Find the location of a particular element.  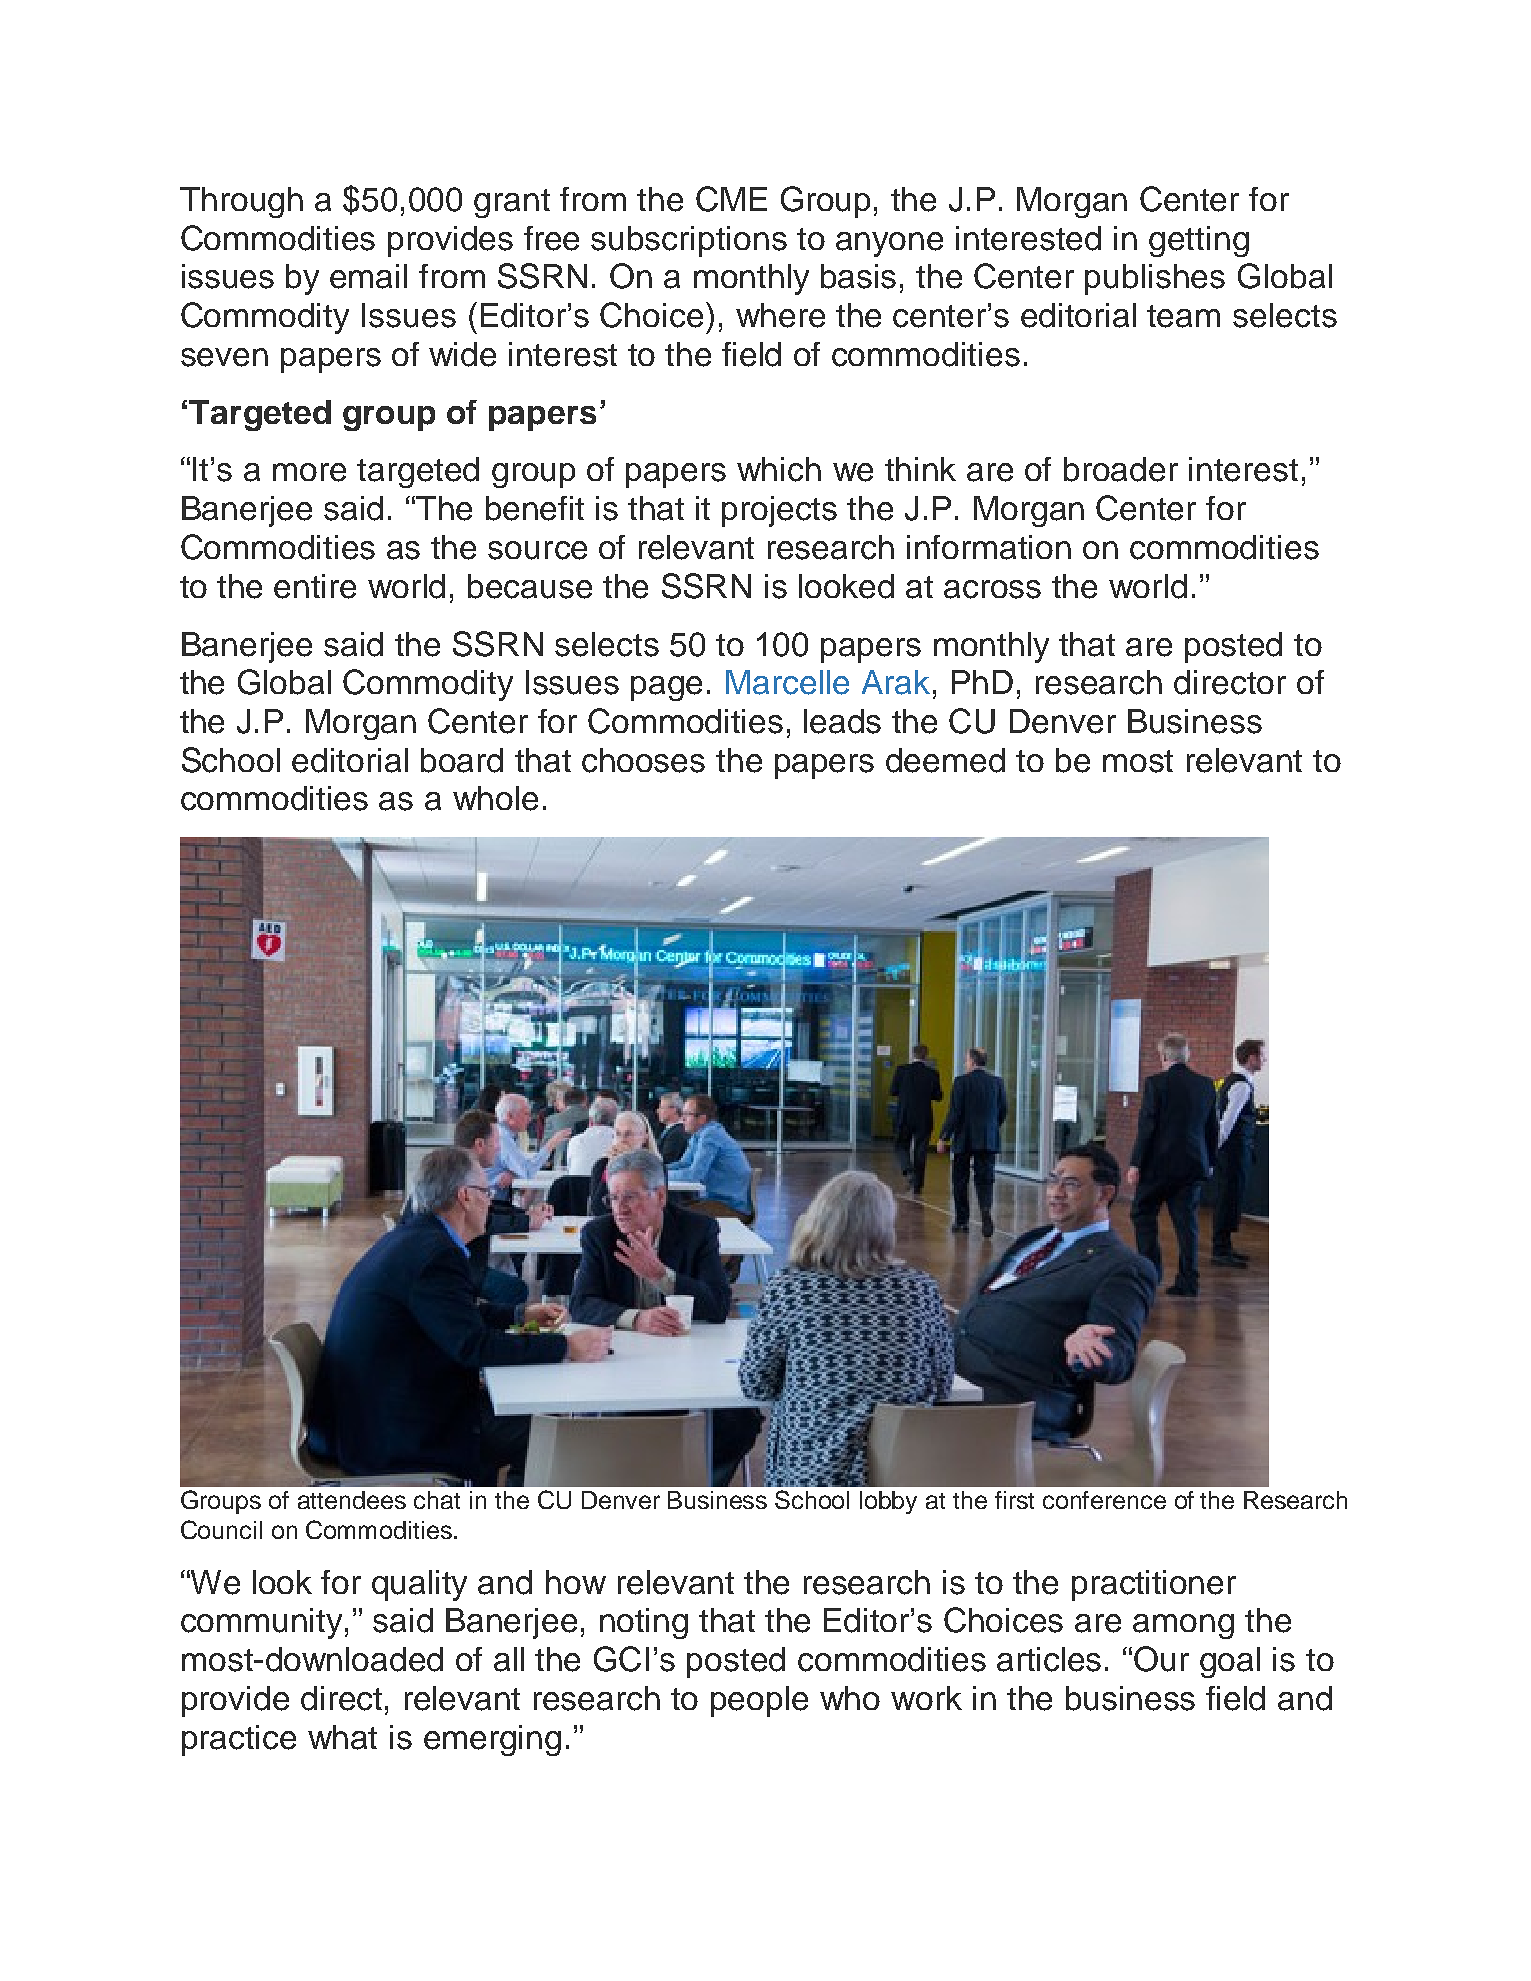

whole is located at coordinates (495, 798).
